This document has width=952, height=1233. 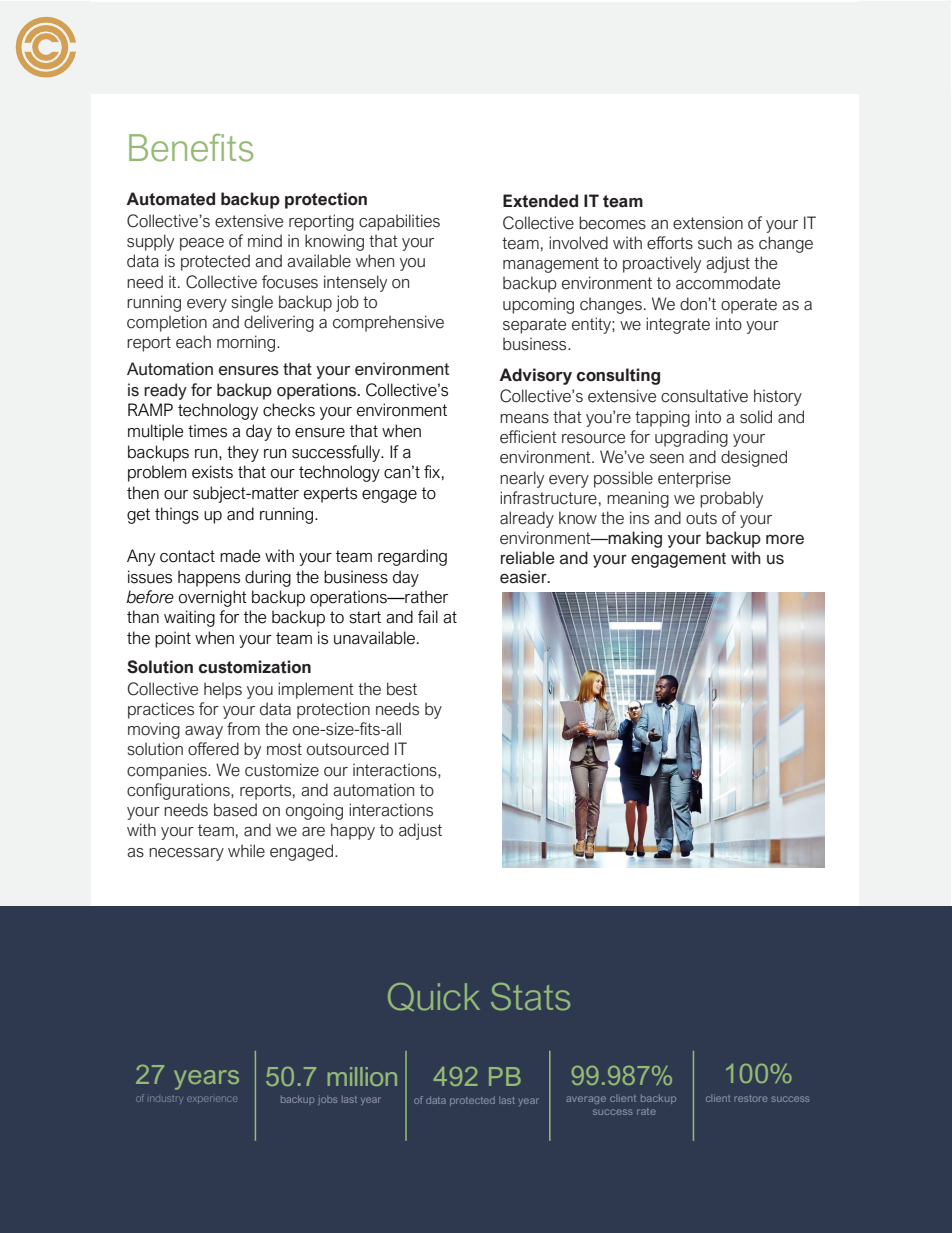 What do you see at coordinates (412, 557) in the document?
I see `regarding` at bounding box center [412, 557].
